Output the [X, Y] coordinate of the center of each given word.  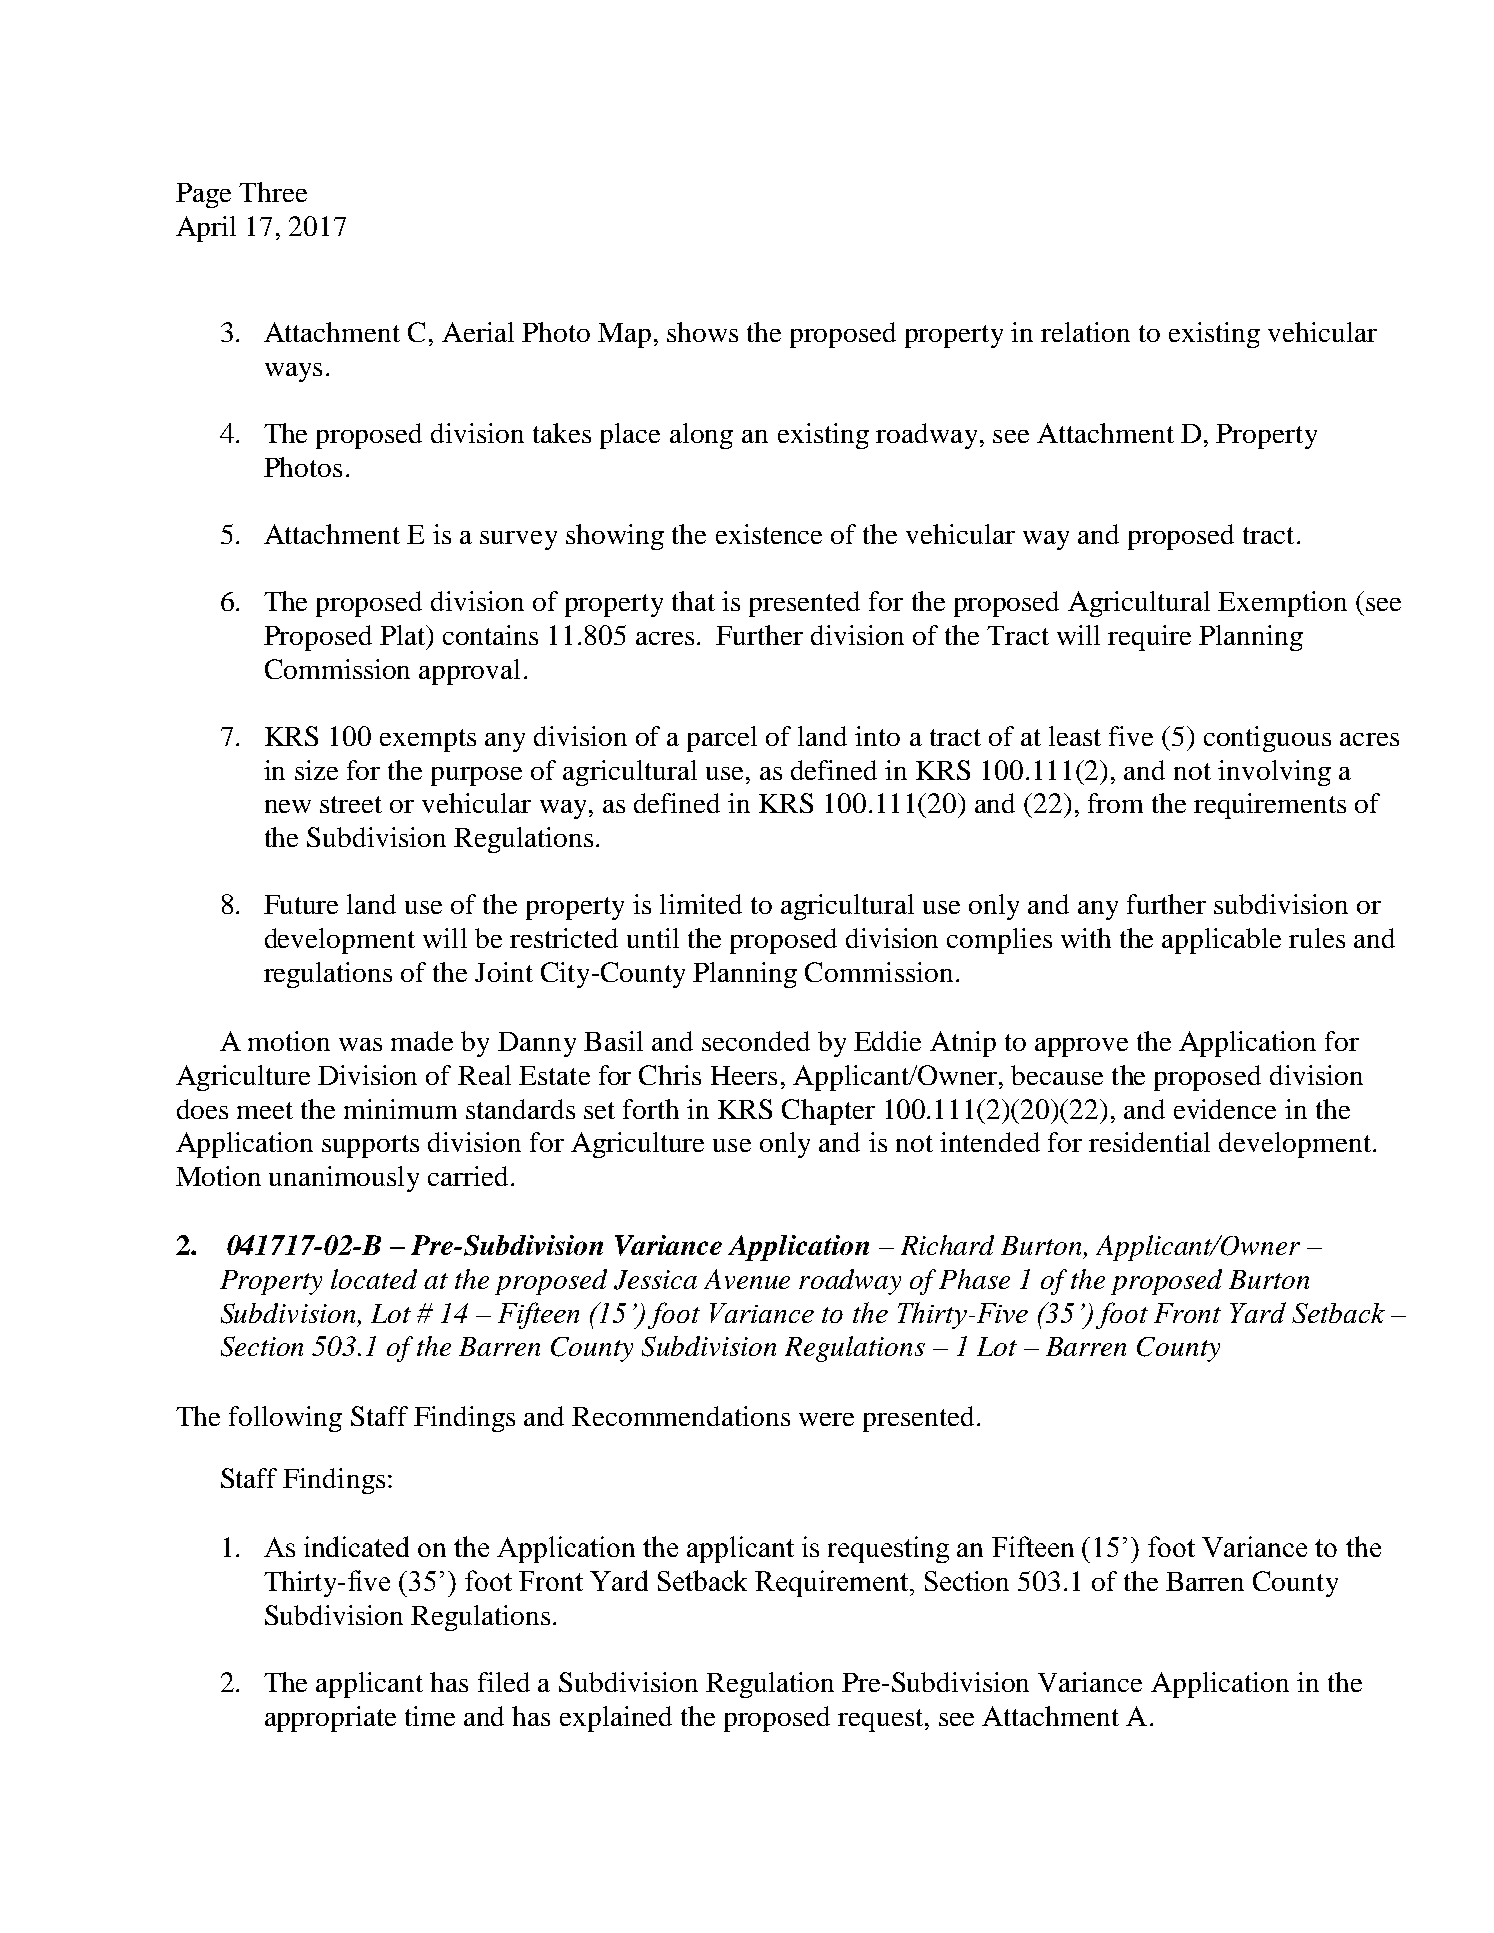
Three [273, 192]
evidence [1225, 1109]
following [285, 1419]
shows [702, 332]
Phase [974, 1279]
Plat [404, 635]
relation [1085, 332]
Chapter [828, 1112]
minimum [400, 1109]
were [826, 1419]
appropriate [330, 1719]
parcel [722, 739]
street [351, 804]
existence [769, 534]
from [1115, 803]
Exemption [1282, 604]
